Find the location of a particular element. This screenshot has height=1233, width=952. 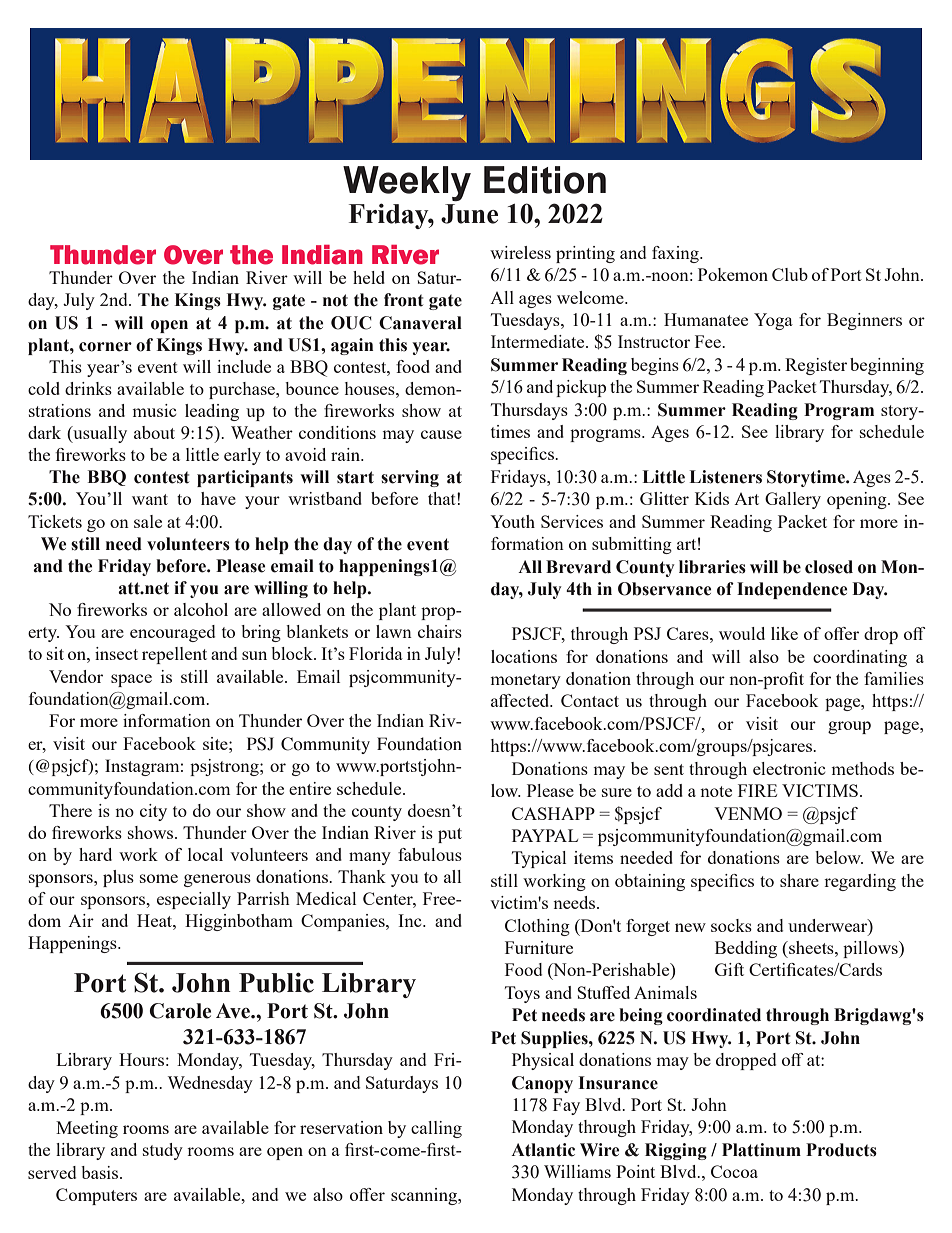

corner is located at coordinates (105, 347).
